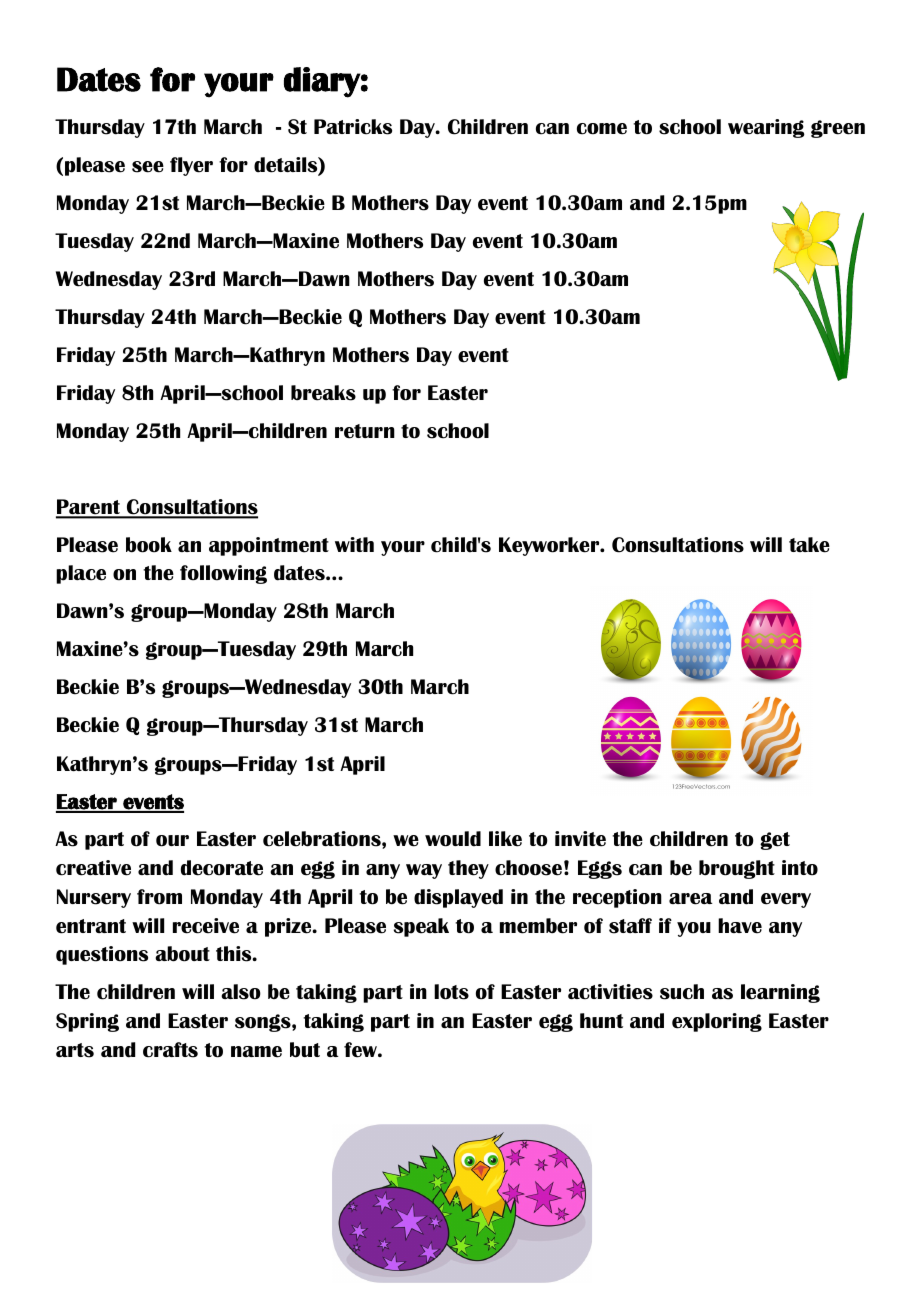  What do you see at coordinates (453, 839) in the page?
I see `would` at bounding box center [453, 839].
